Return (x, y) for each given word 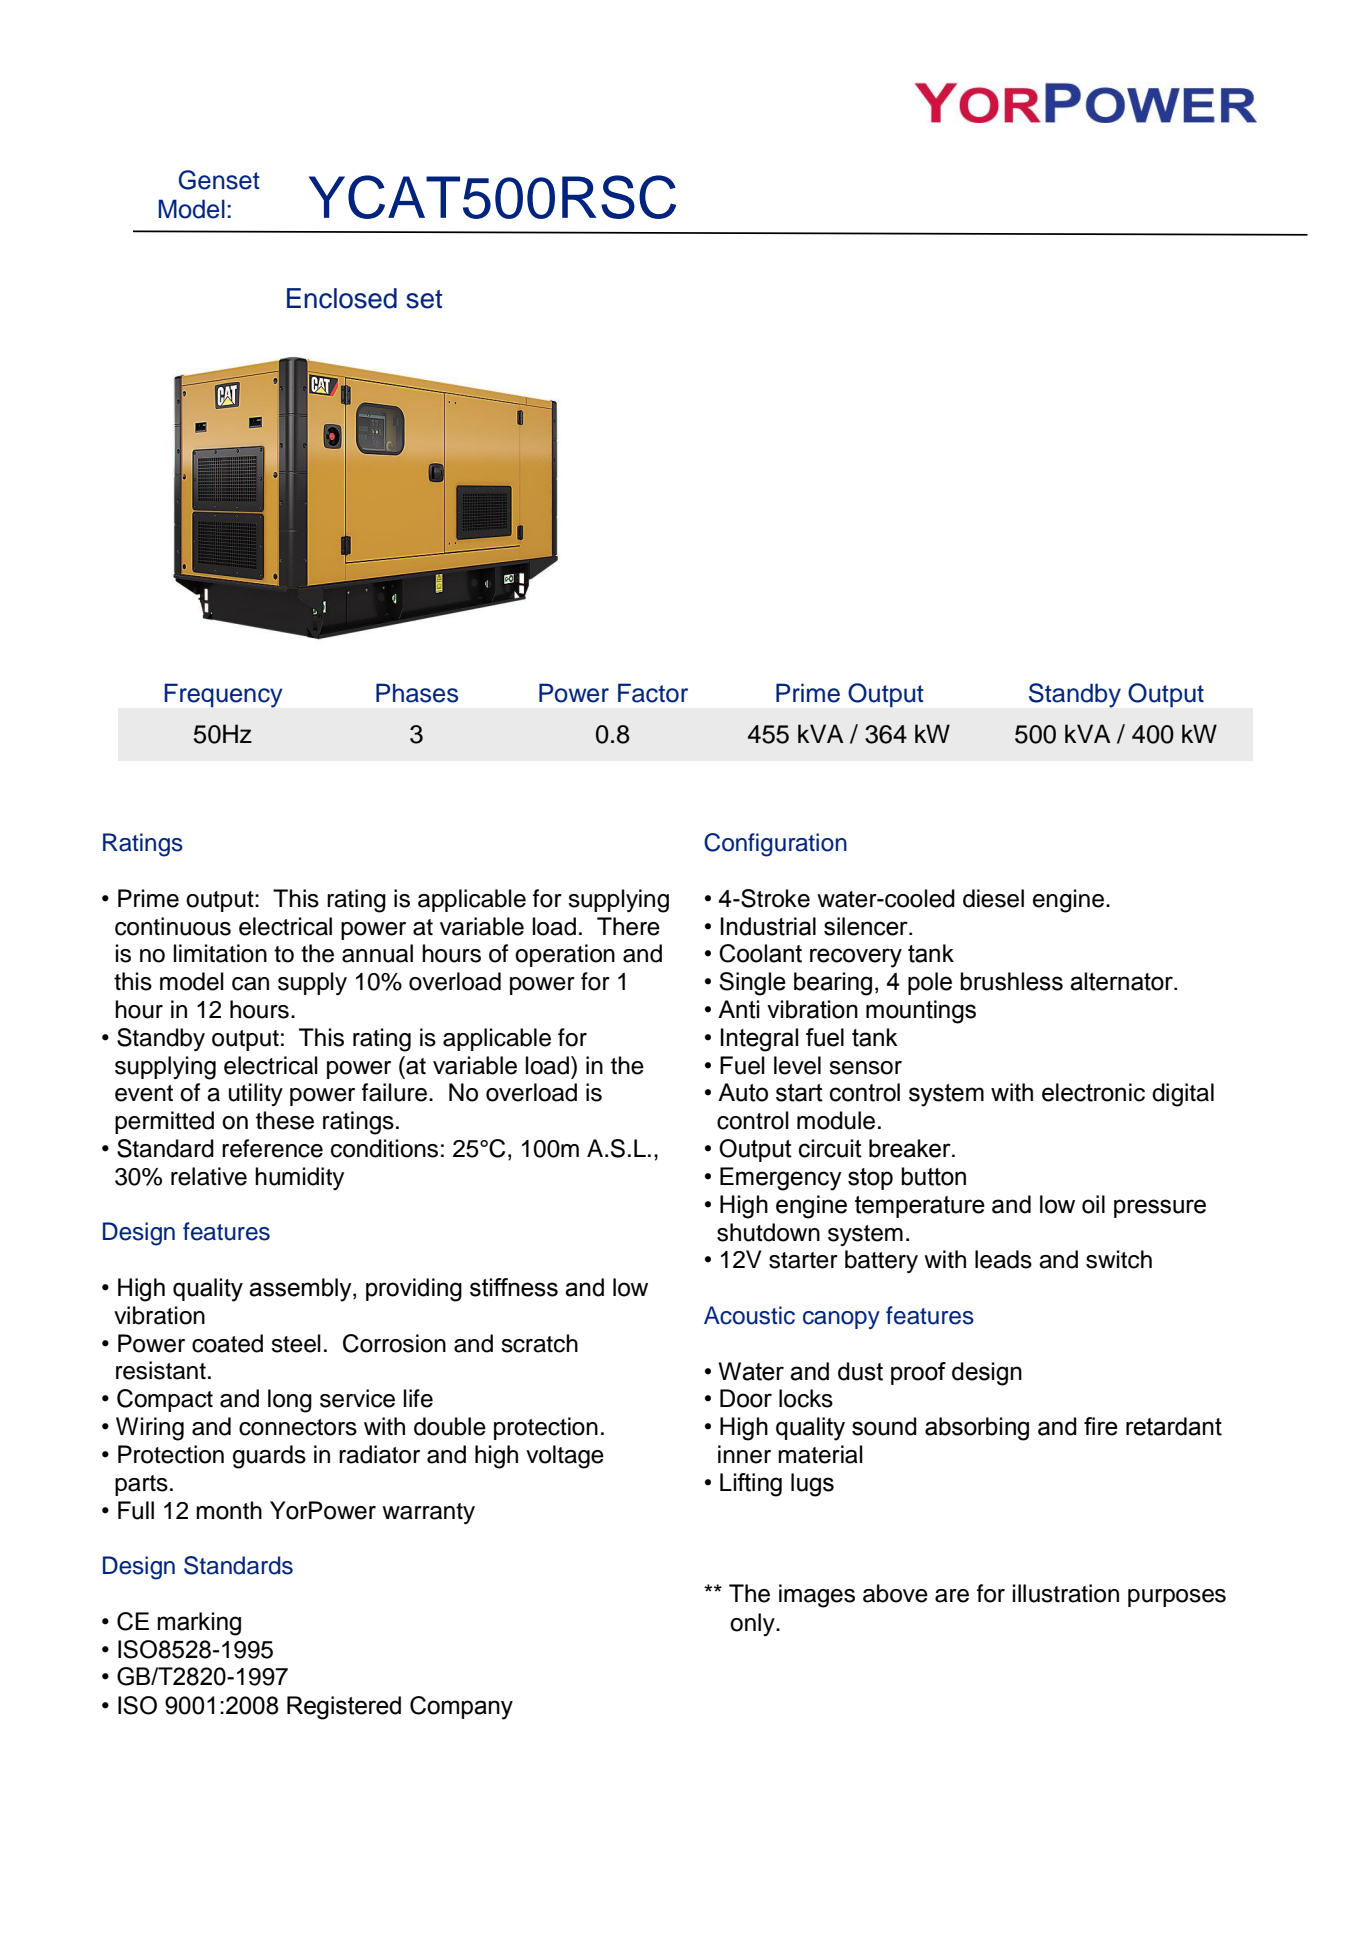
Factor (653, 693)
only (753, 1624)
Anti (739, 1009)
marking (199, 1624)
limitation (220, 953)
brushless (1011, 981)
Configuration (775, 845)
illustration (1066, 1593)
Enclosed (342, 298)
